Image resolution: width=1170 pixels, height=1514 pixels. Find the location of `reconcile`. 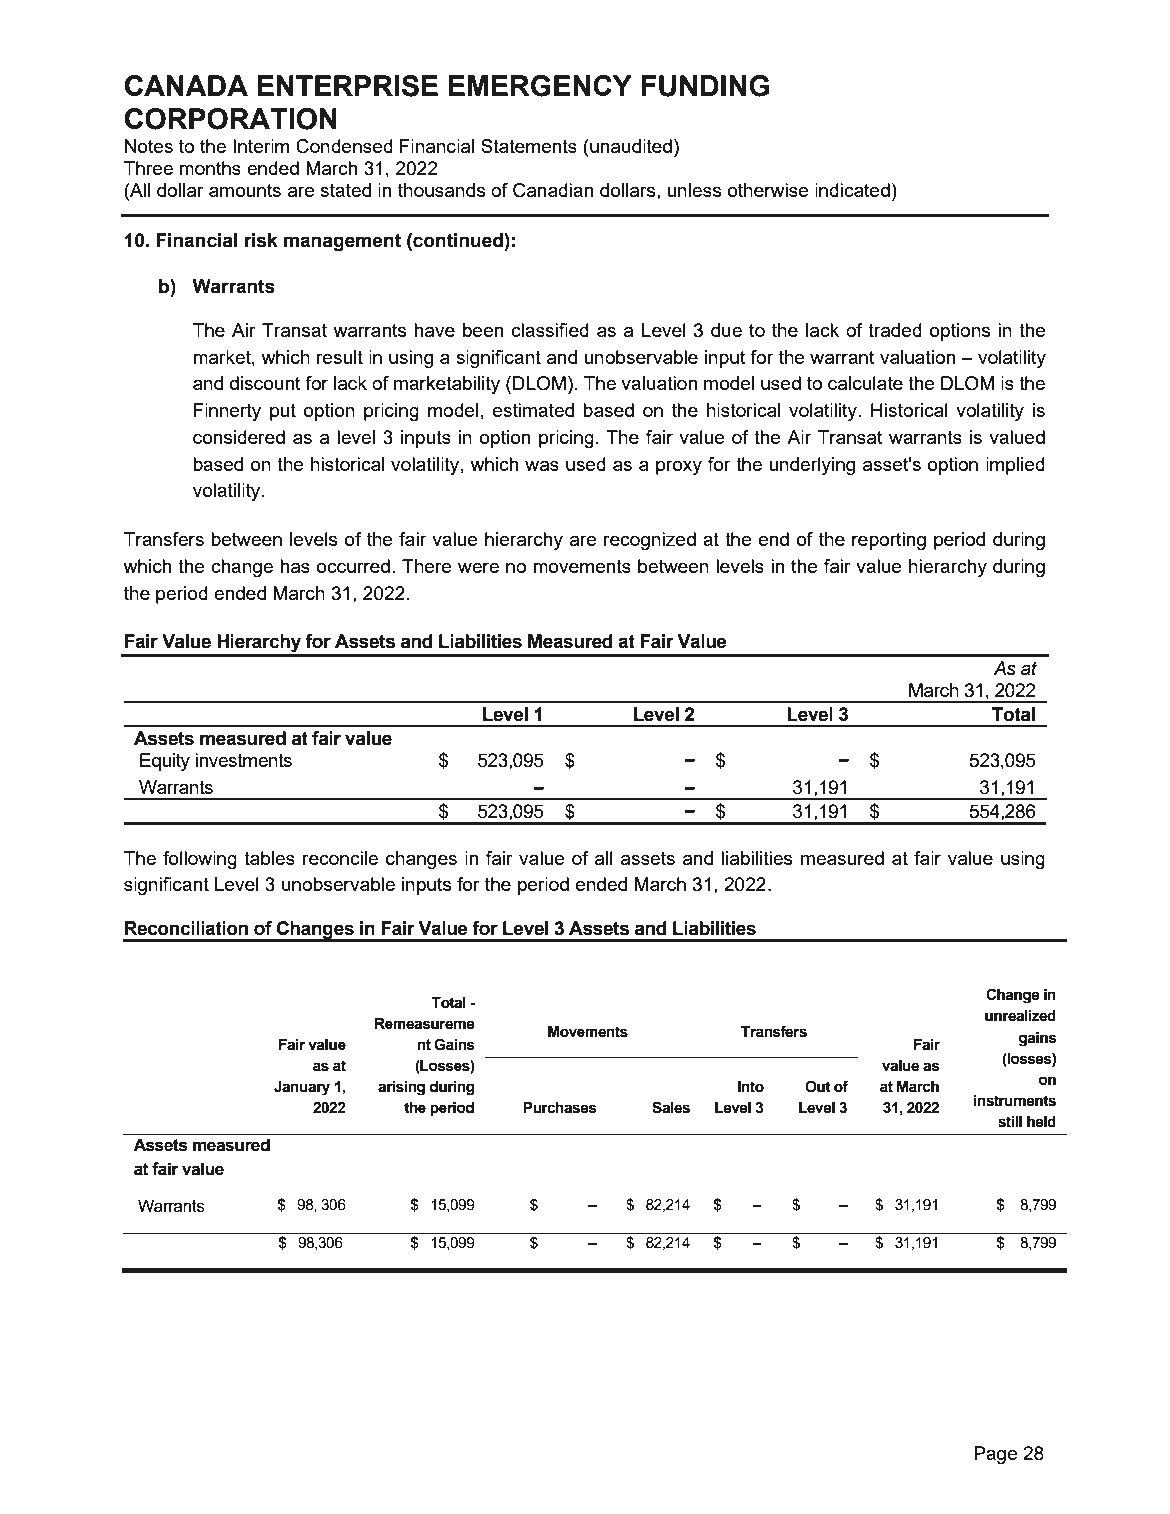

reconcile is located at coordinates (340, 858).
